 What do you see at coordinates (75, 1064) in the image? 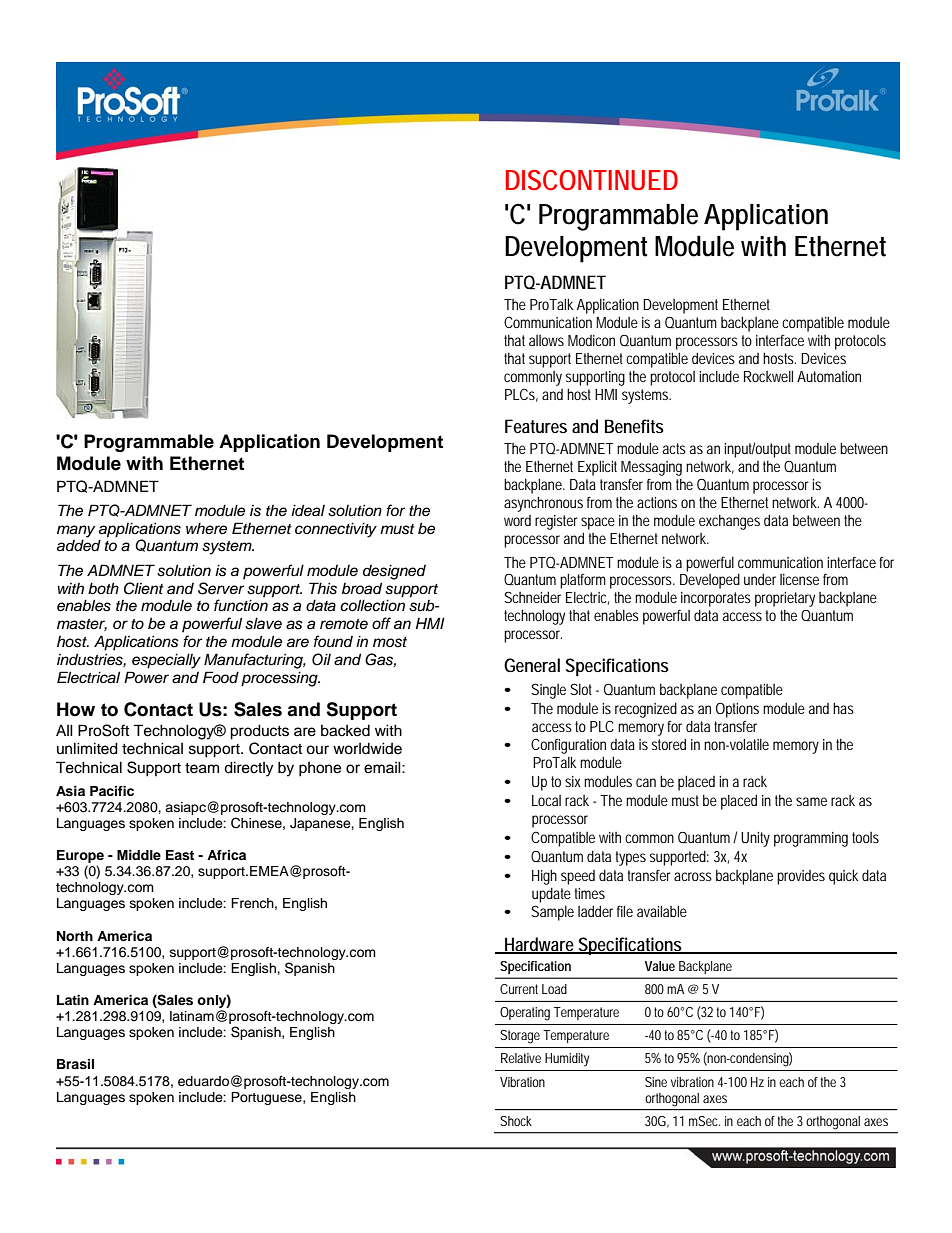
I see `Brasil` at bounding box center [75, 1064].
